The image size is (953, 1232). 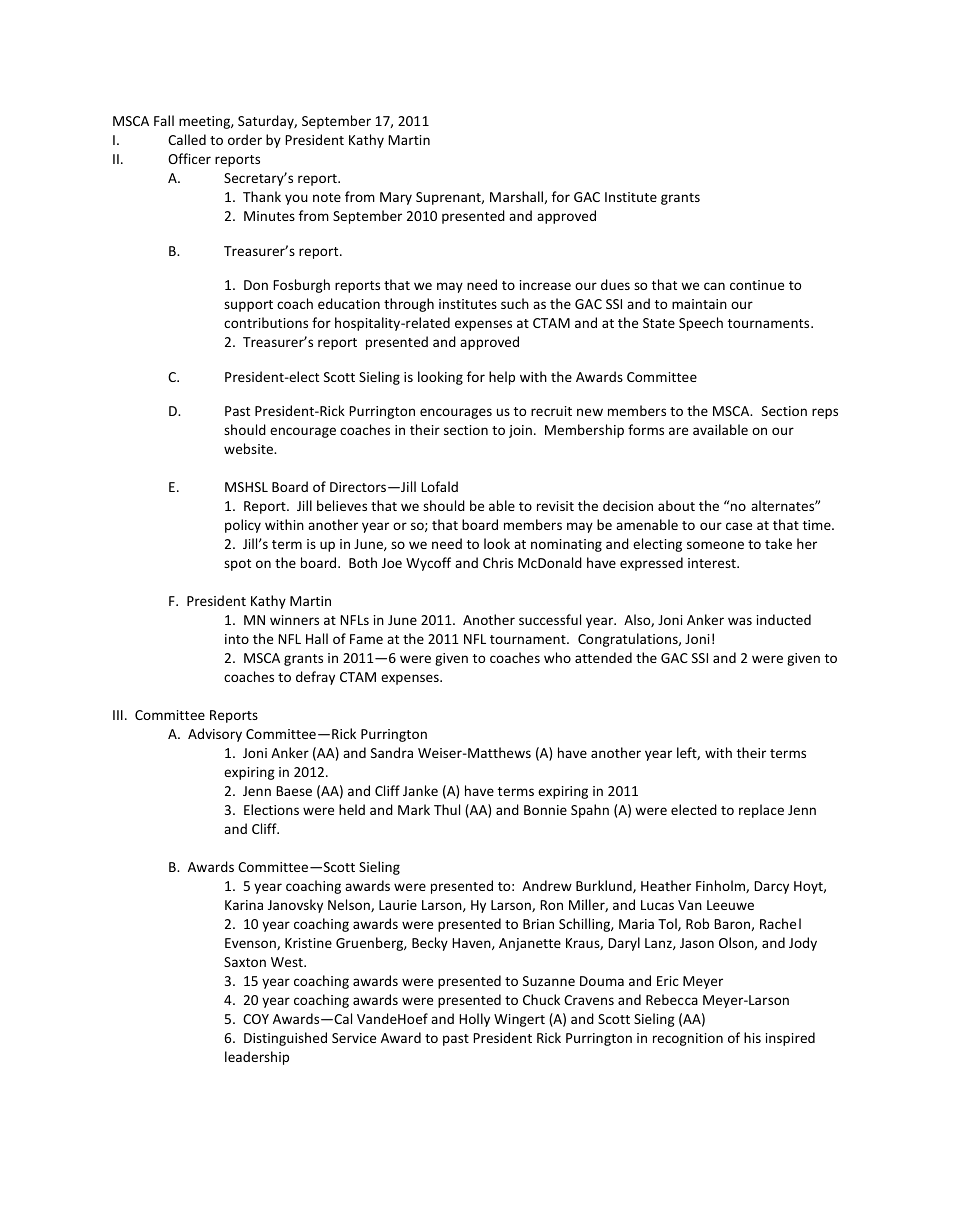 What do you see at coordinates (189, 158) in the screenshot?
I see `Officer` at bounding box center [189, 158].
